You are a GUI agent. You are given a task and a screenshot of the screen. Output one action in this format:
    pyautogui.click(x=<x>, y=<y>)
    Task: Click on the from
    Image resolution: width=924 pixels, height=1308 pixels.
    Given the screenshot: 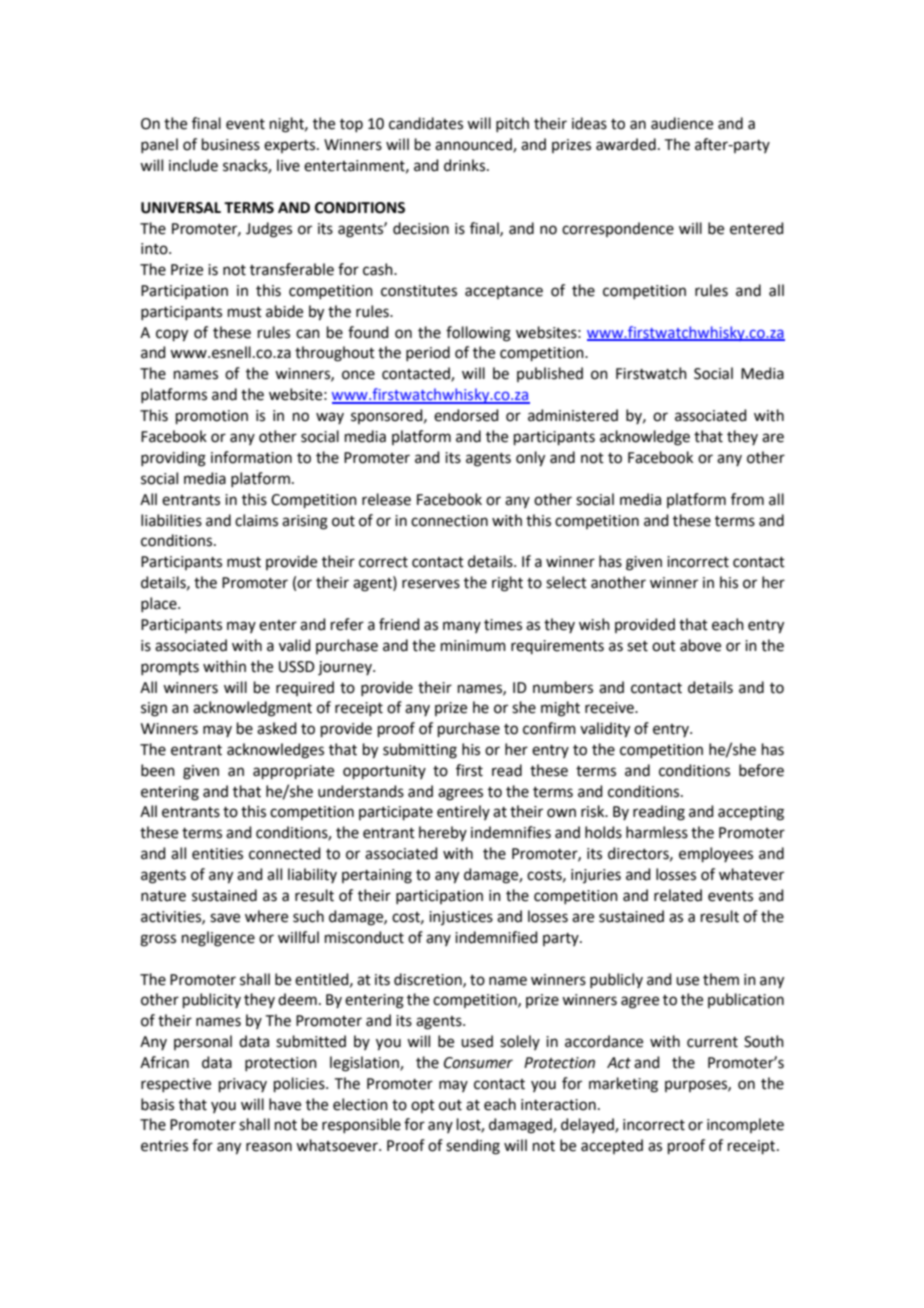 What is the action you would take?
    pyautogui.click(x=747, y=499)
